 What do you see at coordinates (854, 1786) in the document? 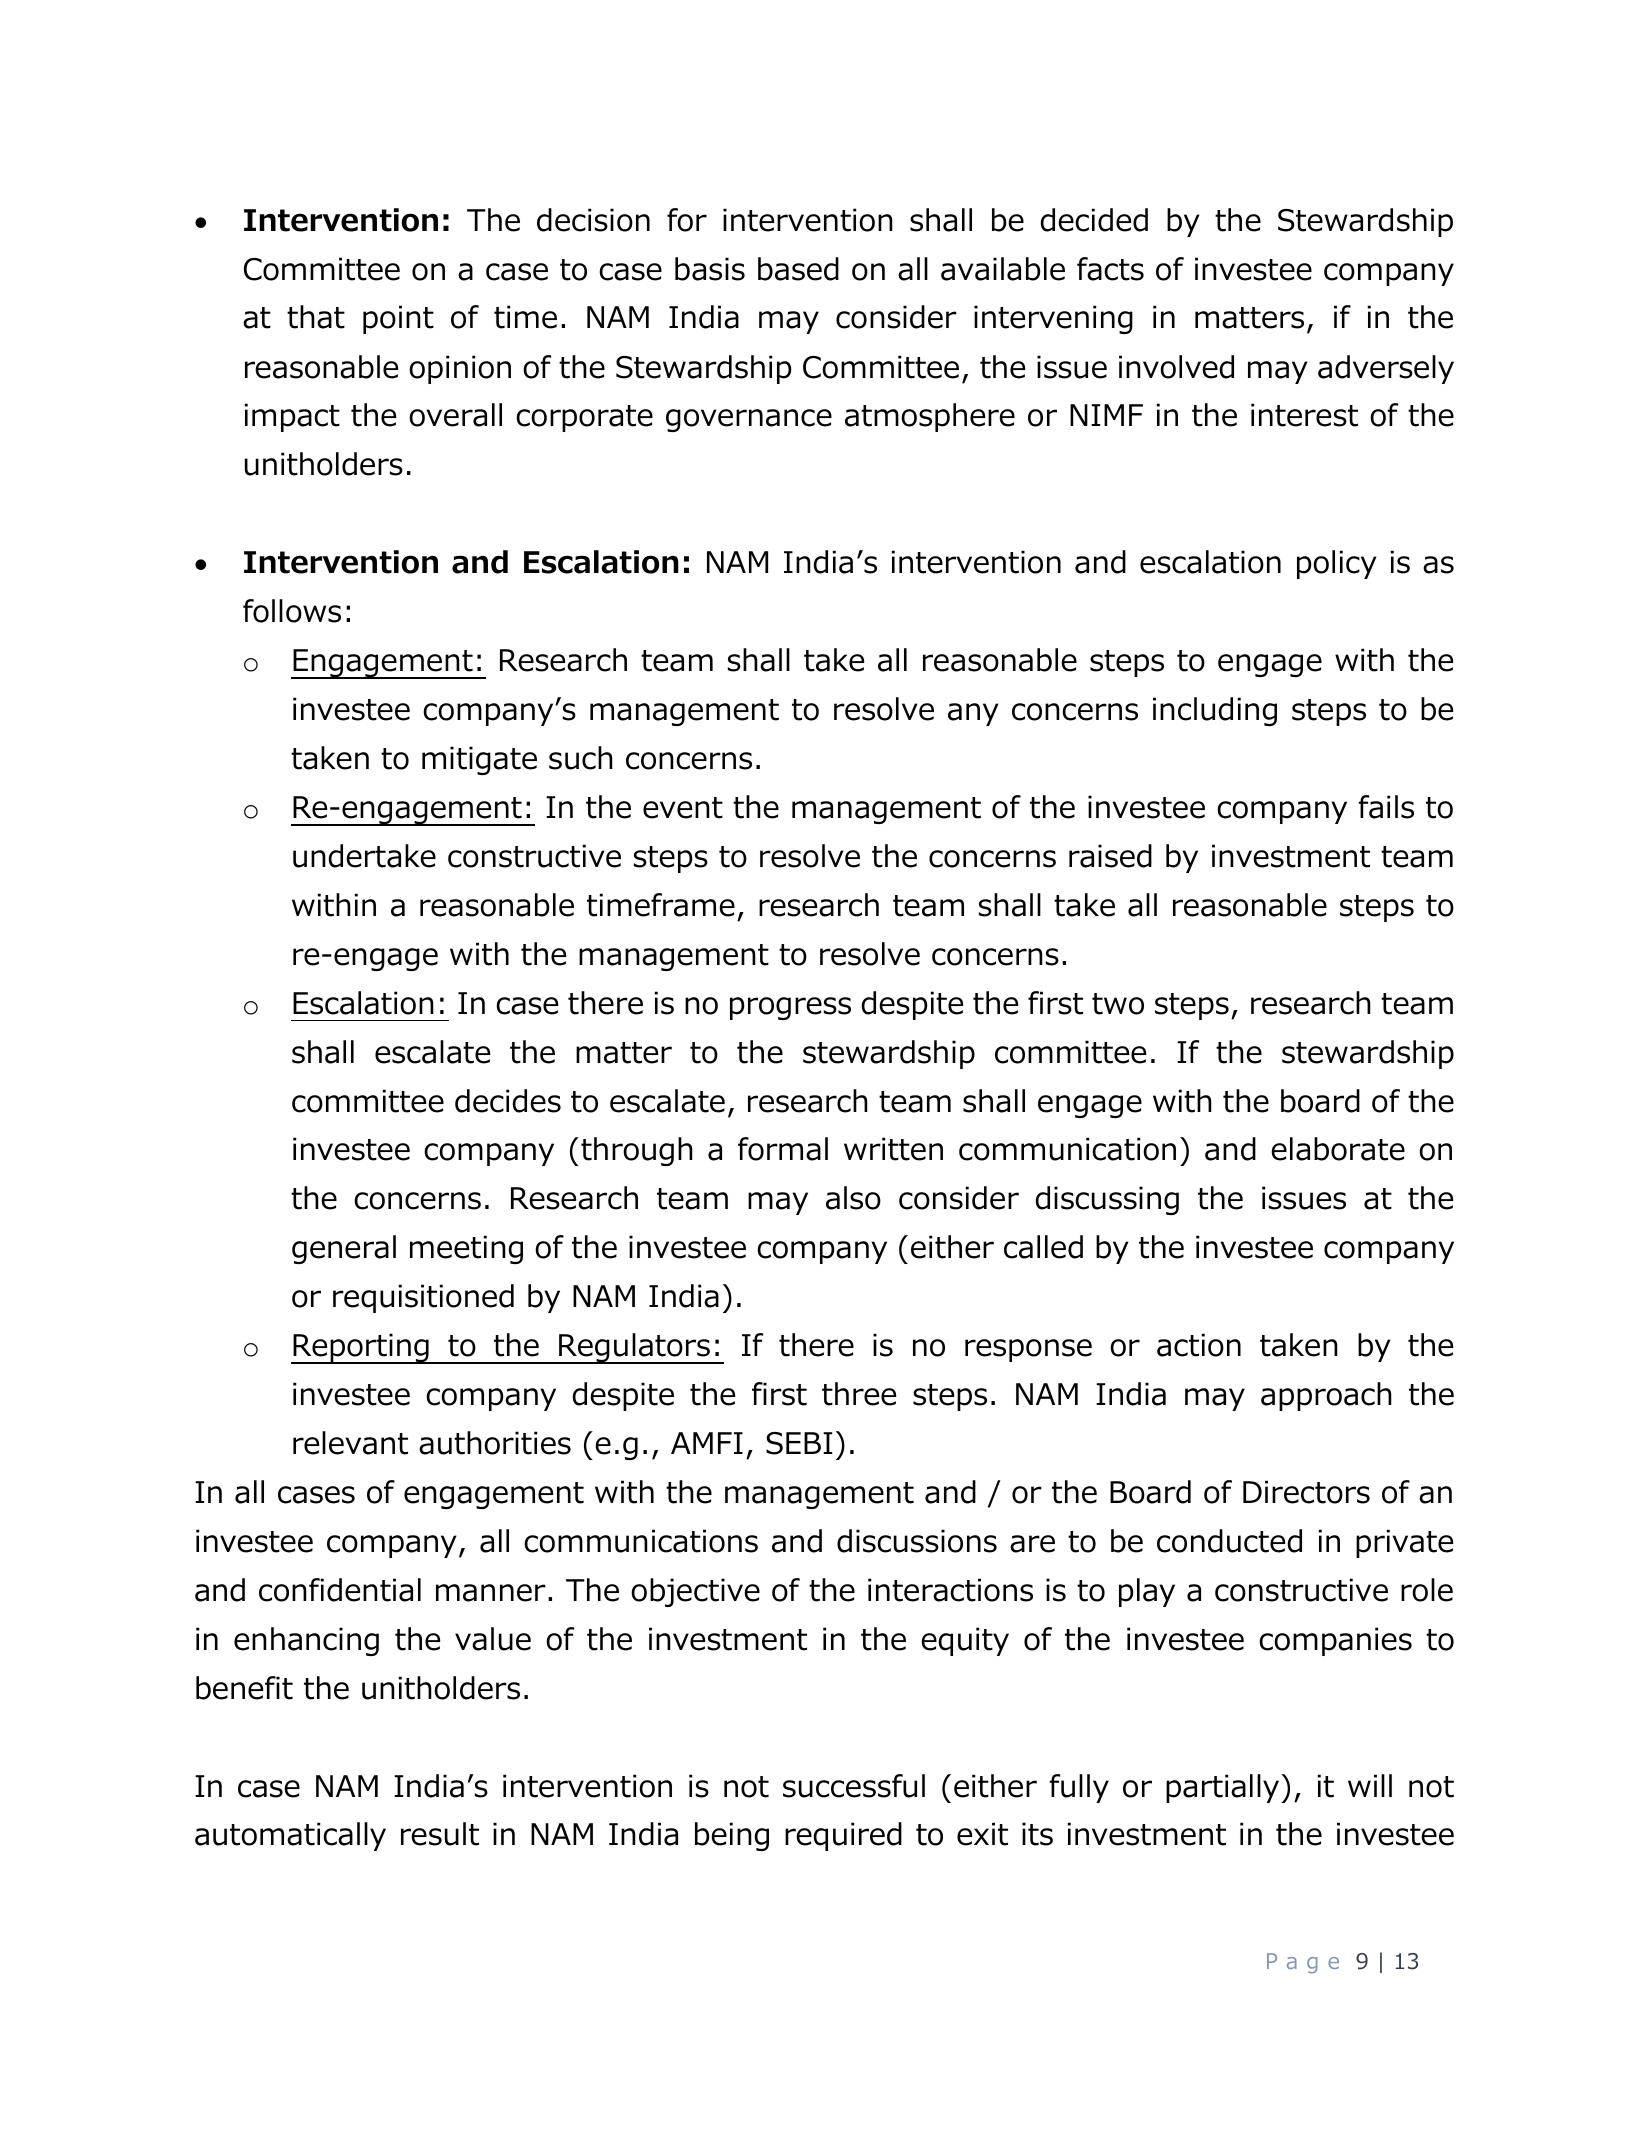
I see `successful` at bounding box center [854, 1786].
